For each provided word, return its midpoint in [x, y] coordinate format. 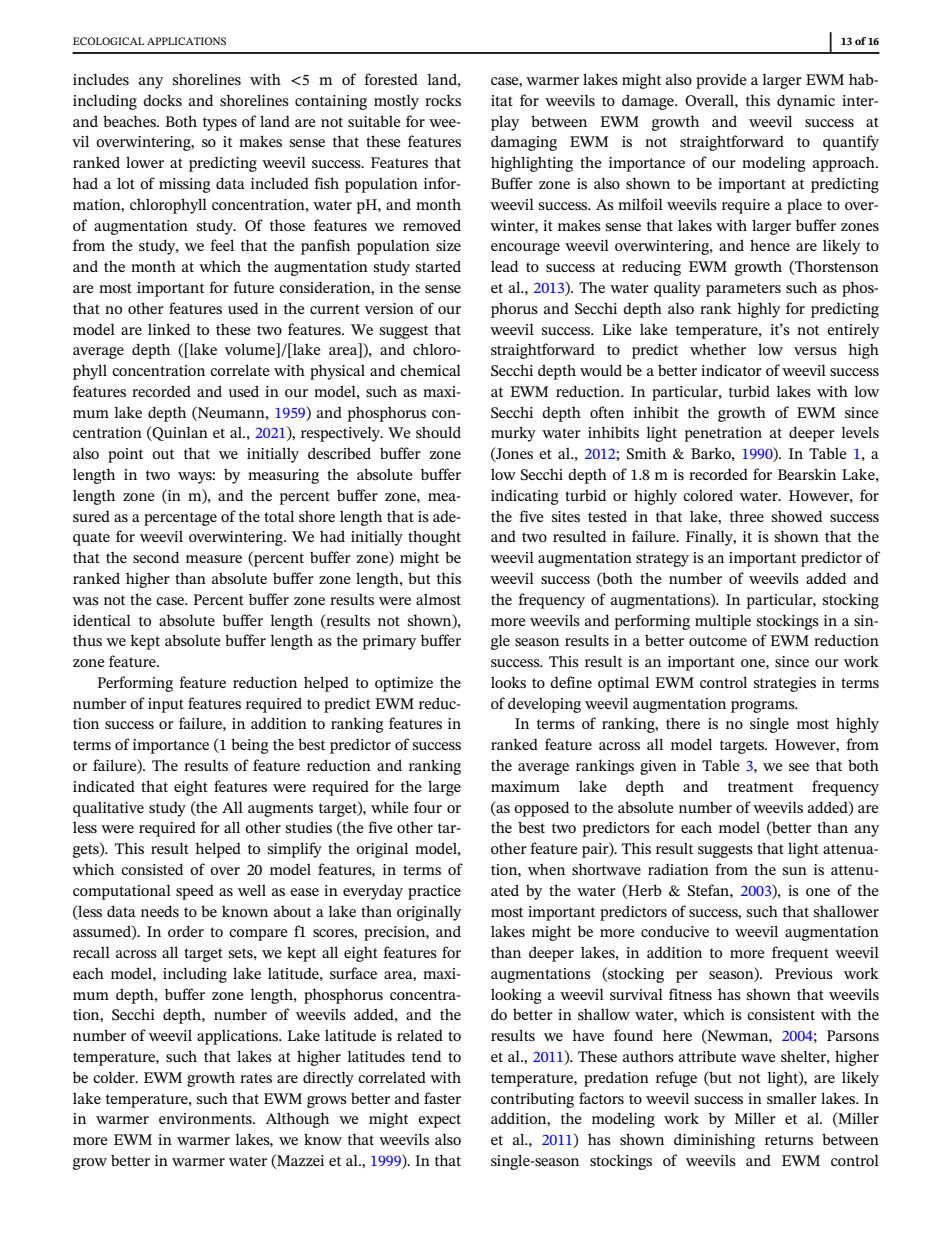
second [156, 557]
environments [206, 1118]
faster [442, 1098]
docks [162, 100]
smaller [792, 1098]
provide [721, 81]
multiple [723, 622]
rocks [443, 100]
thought [434, 538]
